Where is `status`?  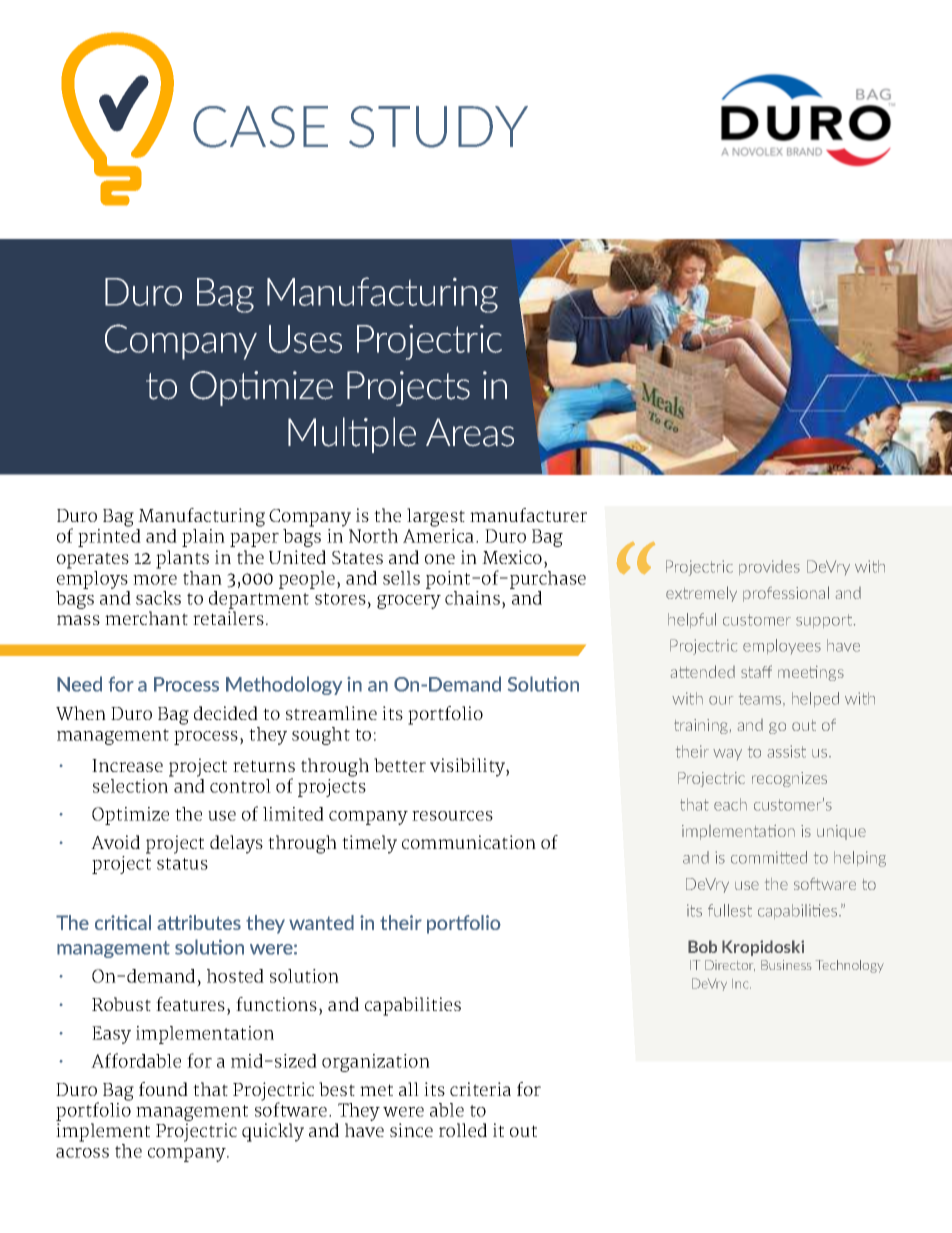 status is located at coordinates (182, 864).
